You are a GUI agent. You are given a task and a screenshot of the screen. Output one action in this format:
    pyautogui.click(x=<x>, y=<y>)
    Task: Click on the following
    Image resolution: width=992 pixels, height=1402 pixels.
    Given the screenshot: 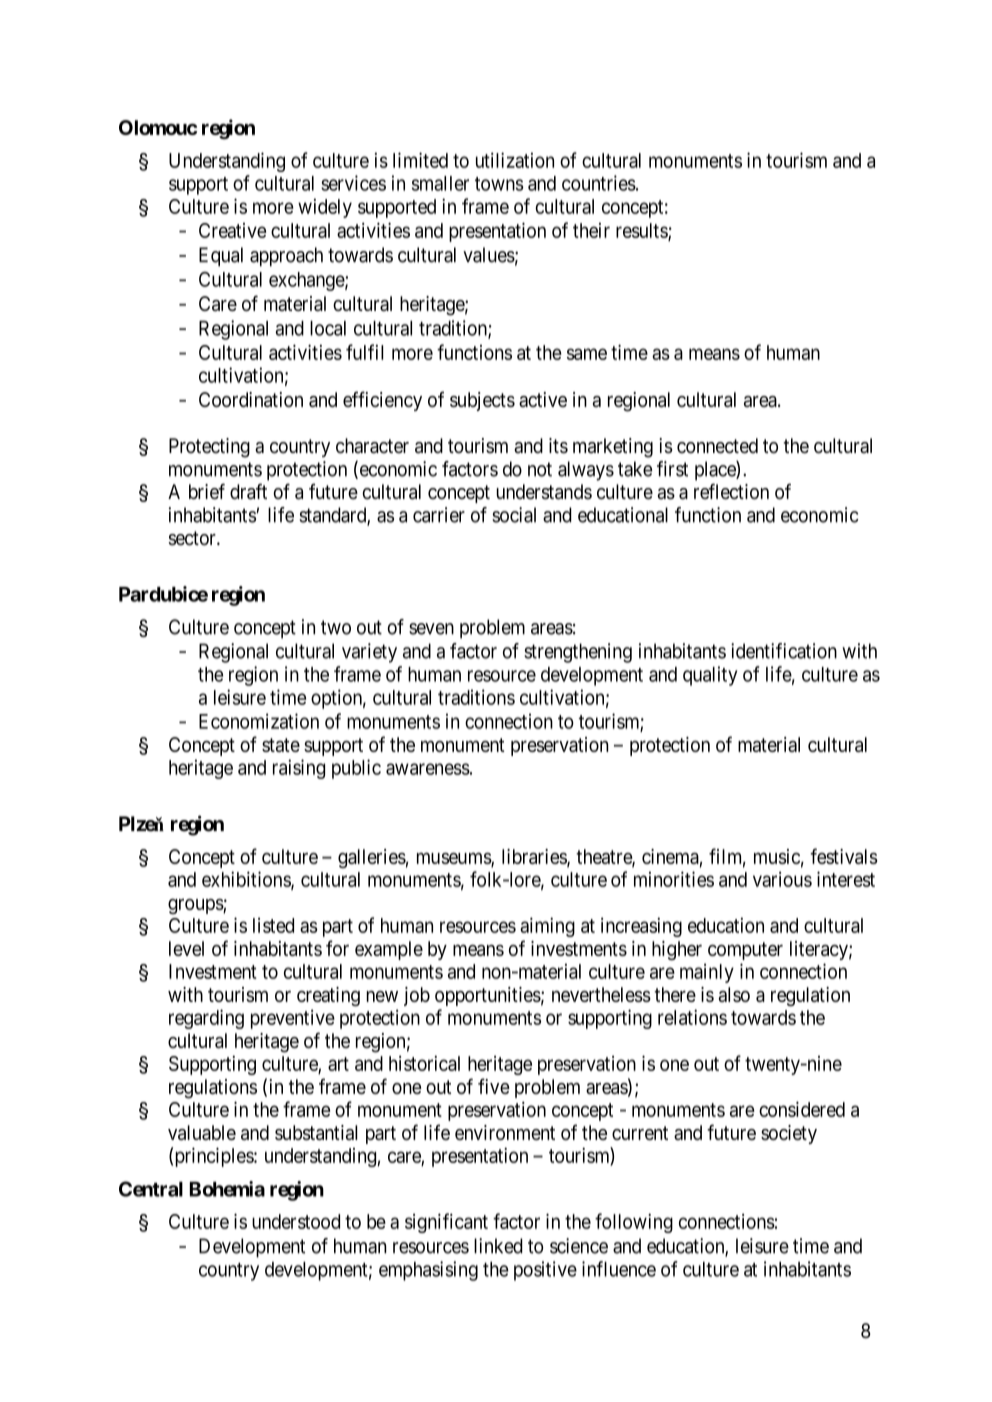 What is the action you would take?
    pyautogui.click(x=634, y=1223)
